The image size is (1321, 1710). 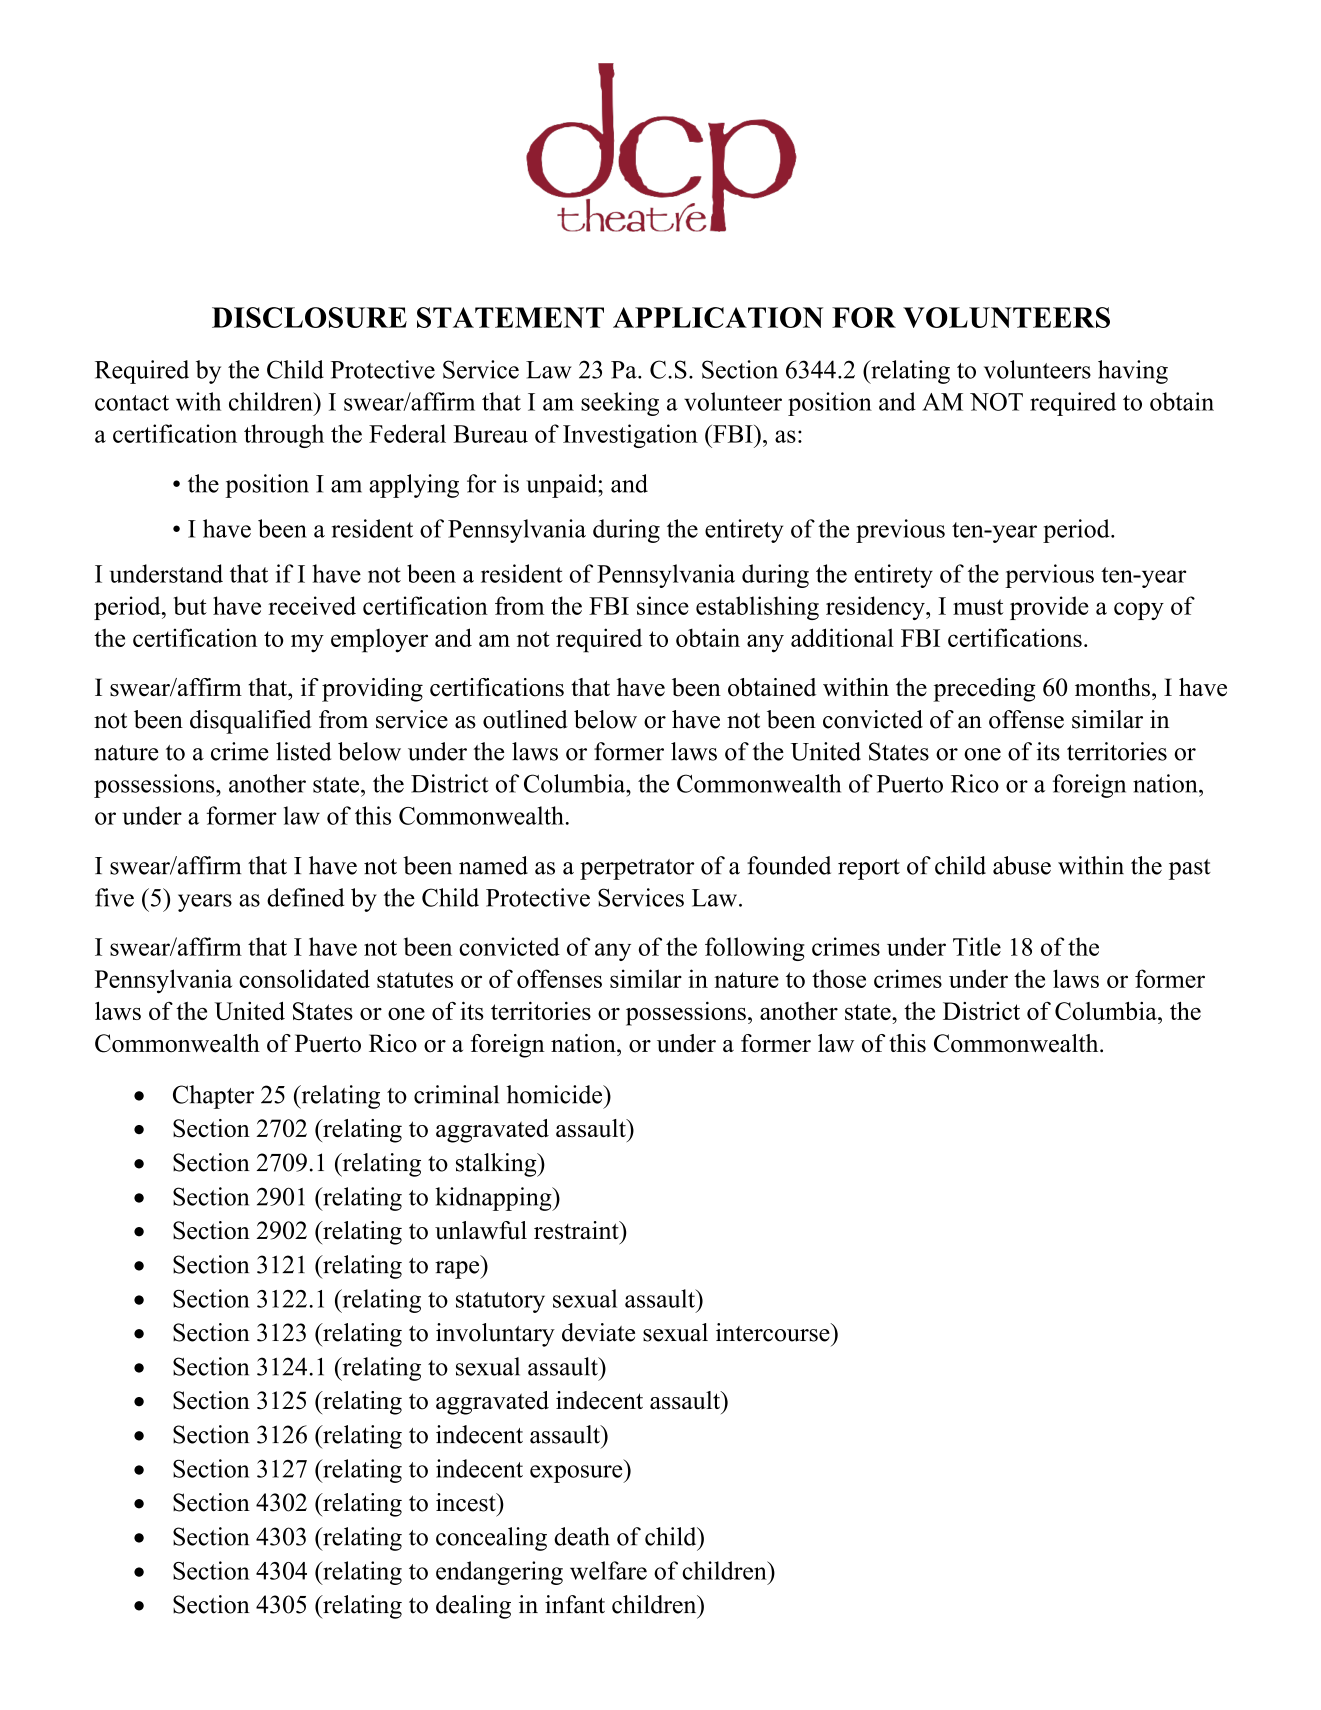 I want to click on following, so click(x=755, y=949).
